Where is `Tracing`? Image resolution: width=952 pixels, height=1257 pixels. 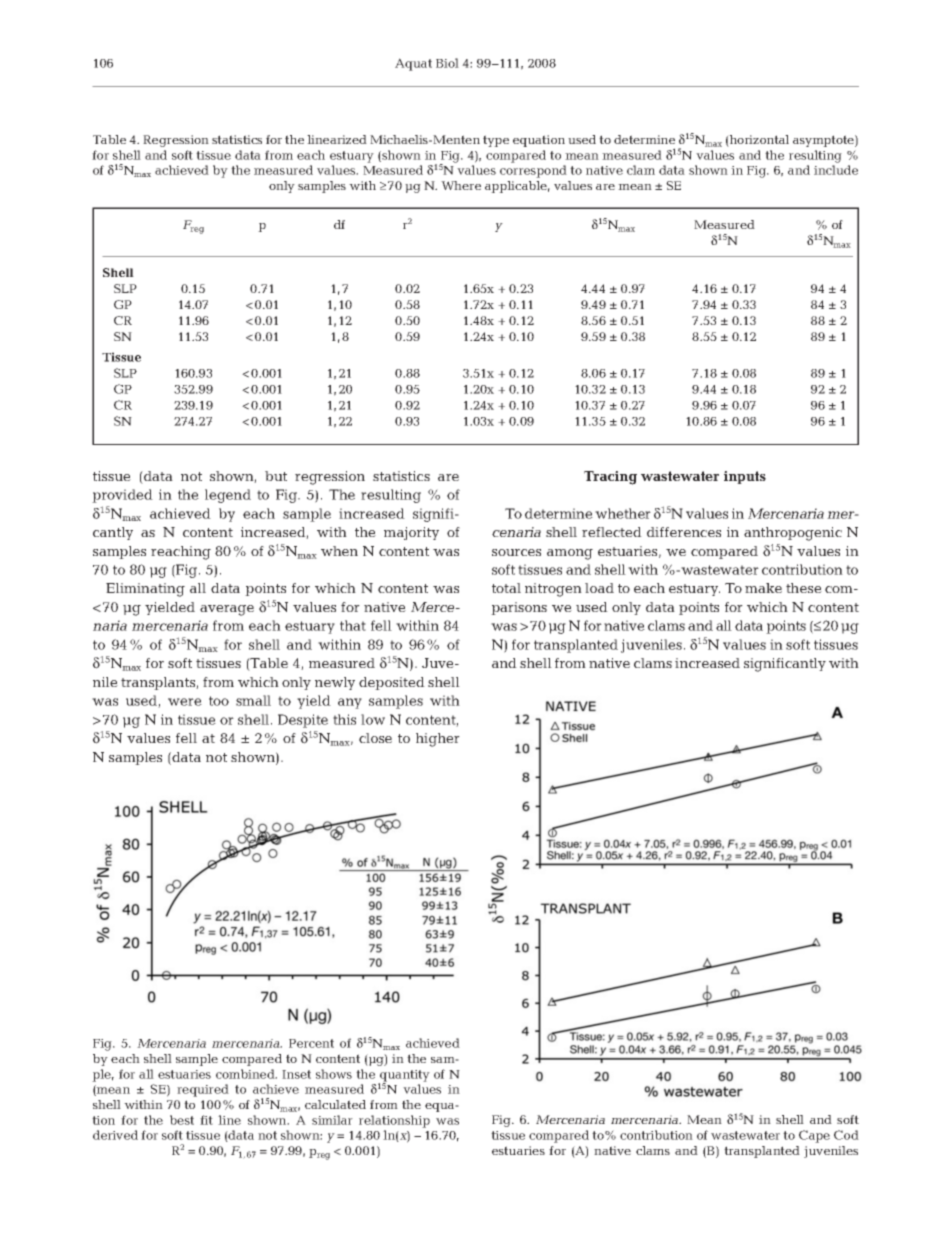
Tracing is located at coordinates (610, 478).
